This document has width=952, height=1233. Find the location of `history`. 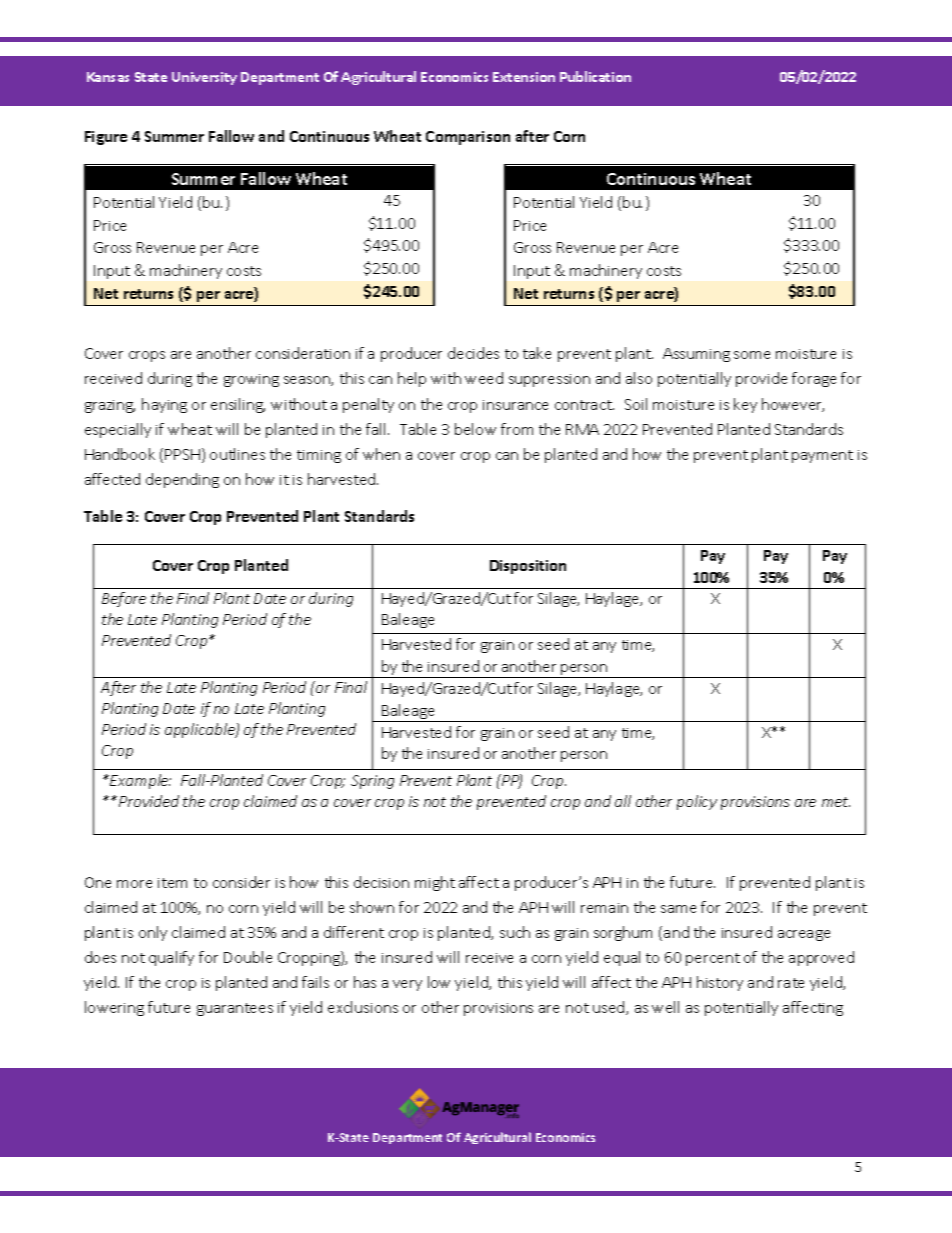

history is located at coordinates (720, 983).
